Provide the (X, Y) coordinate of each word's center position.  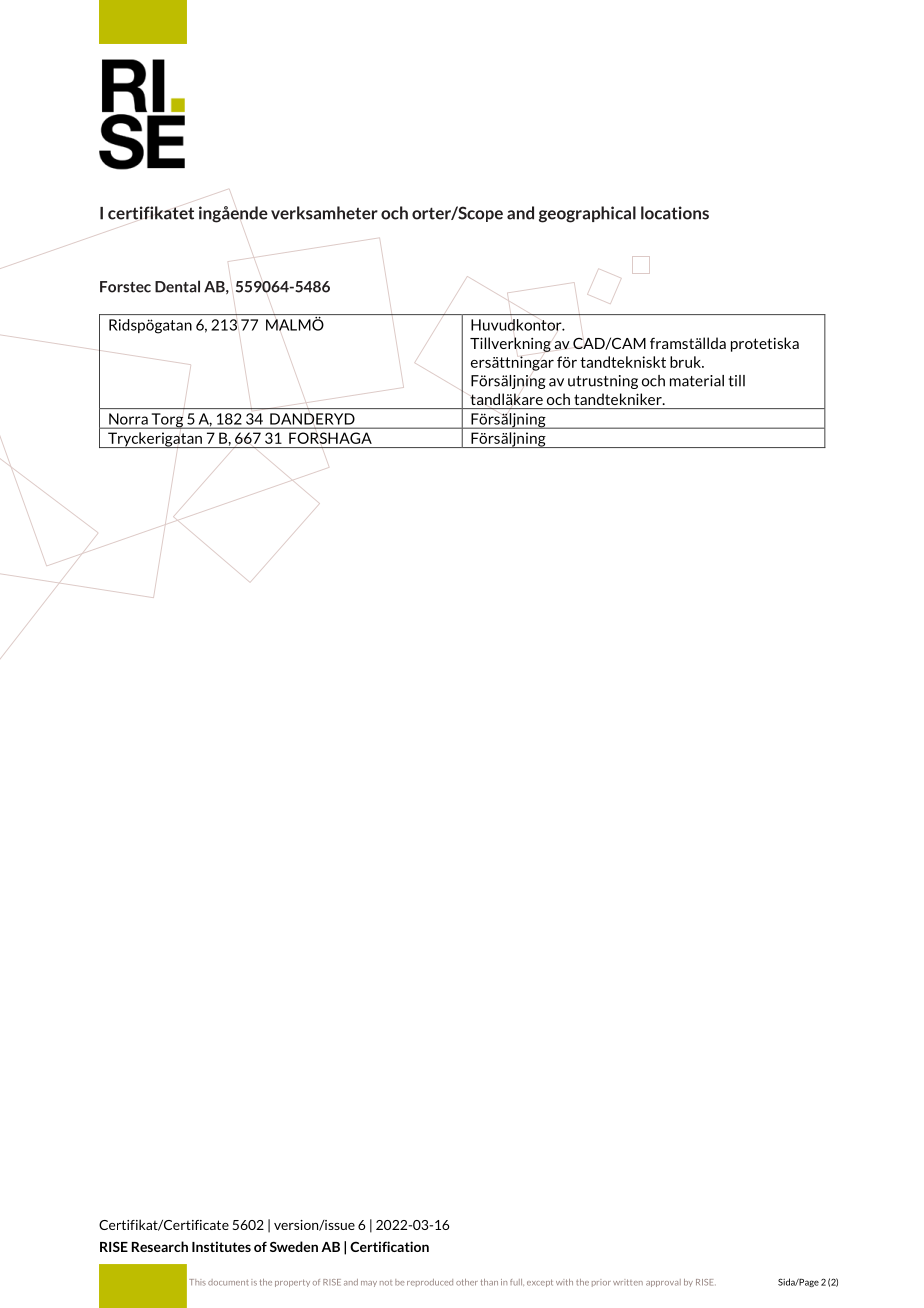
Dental (177, 286)
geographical (587, 214)
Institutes (221, 1246)
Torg (167, 421)
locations (675, 213)
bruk (686, 362)
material (697, 381)
